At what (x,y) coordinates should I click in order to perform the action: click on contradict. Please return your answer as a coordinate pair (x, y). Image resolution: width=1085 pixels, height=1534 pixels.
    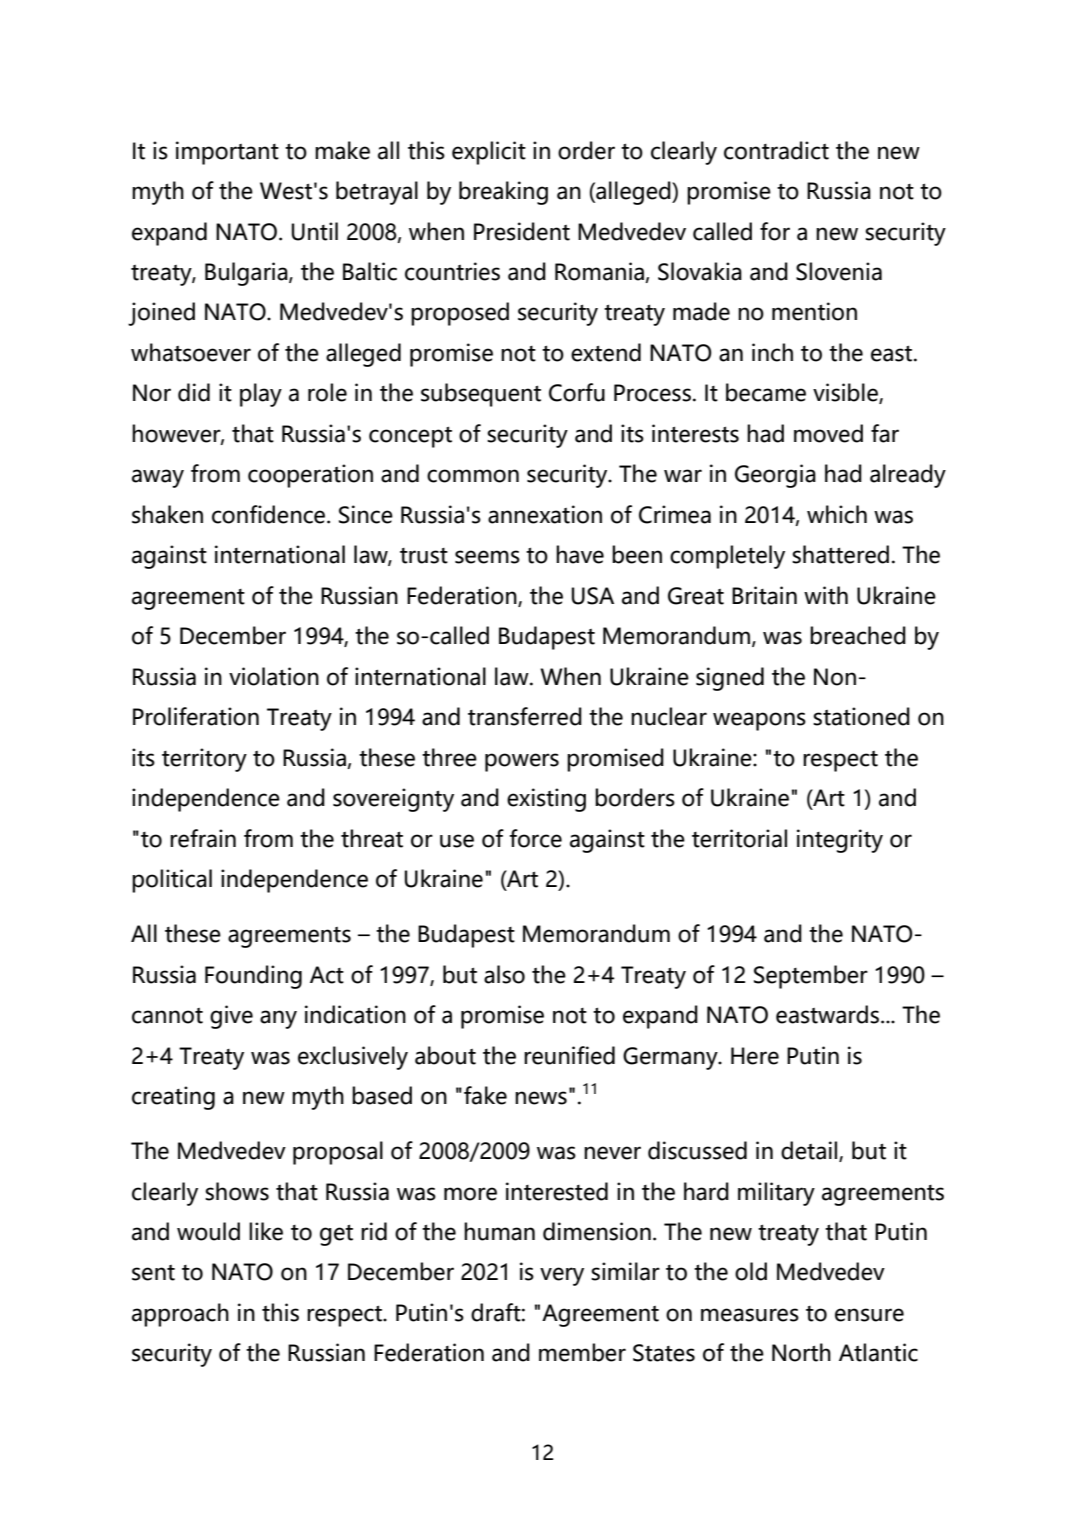
    Looking at the image, I should click on (776, 150).
